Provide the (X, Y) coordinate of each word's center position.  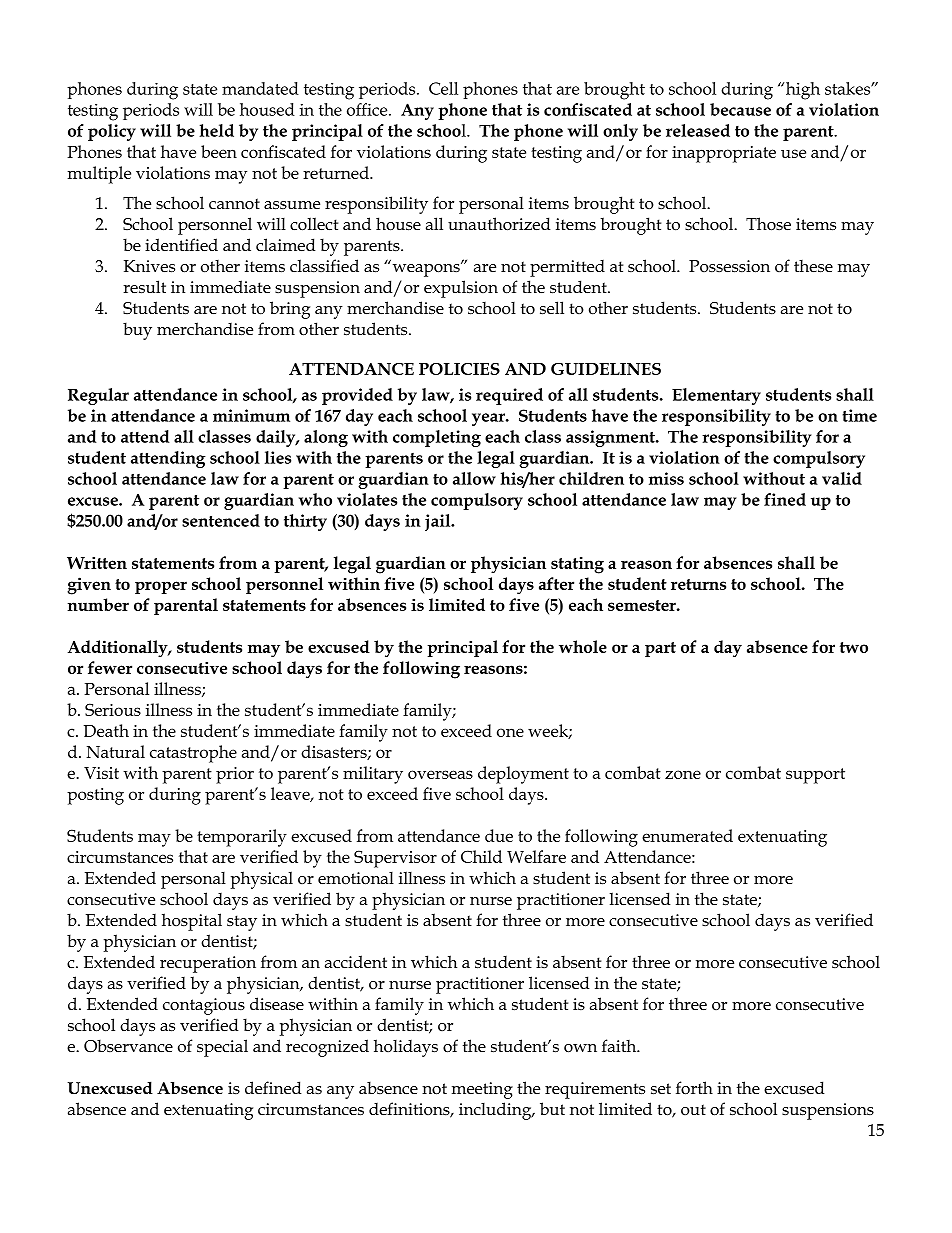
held (216, 130)
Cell (443, 88)
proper (161, 587)
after (556, 583)
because (740, 109)
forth (694, 1088)
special (222, 1048)
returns (698, 584)
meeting (482, 1090)
